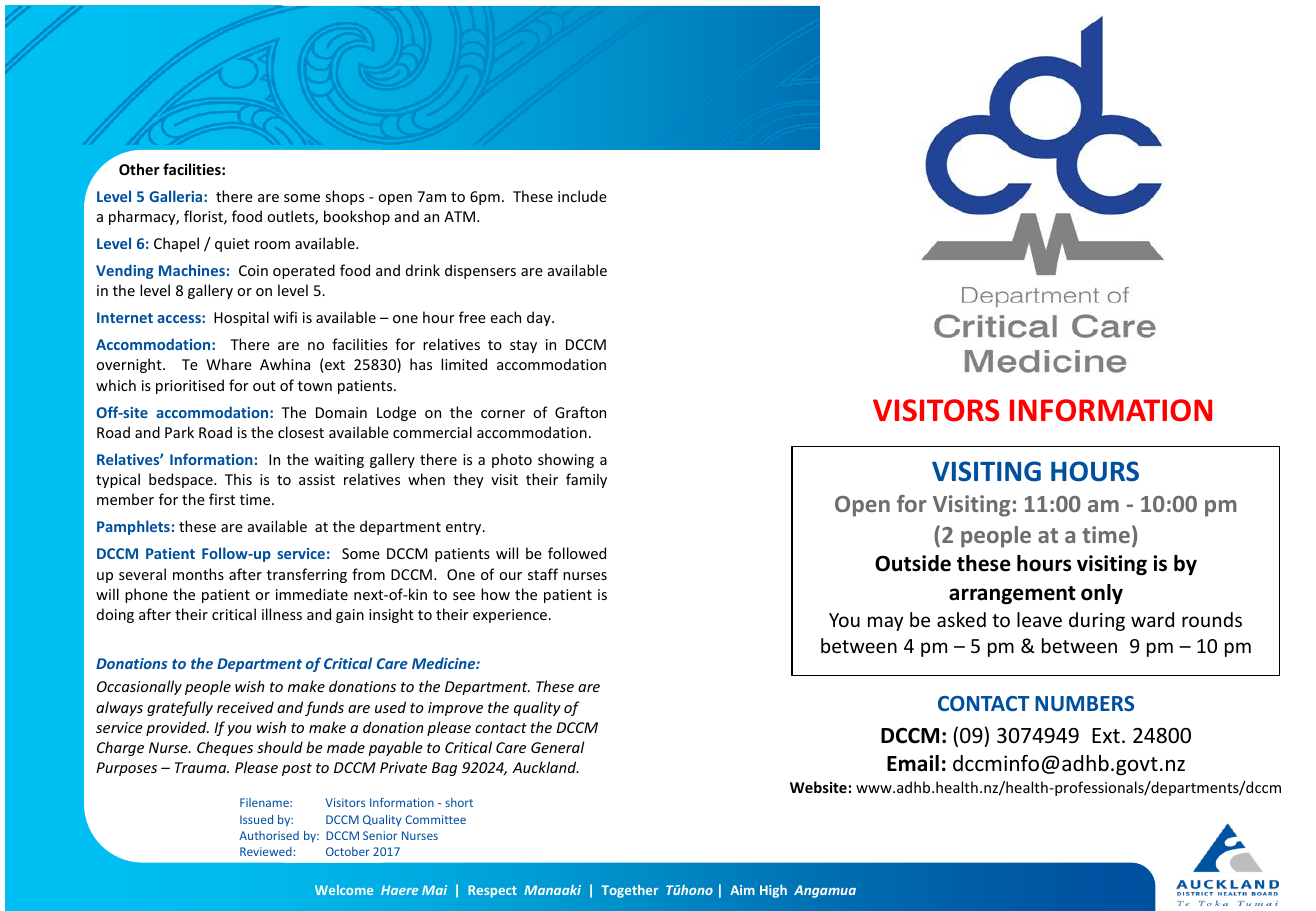 This document has width=1316, height=911. What do you see at coordinates (266, 851) in the document?
I see `Reviewed` at bounding box center [266, 851].
